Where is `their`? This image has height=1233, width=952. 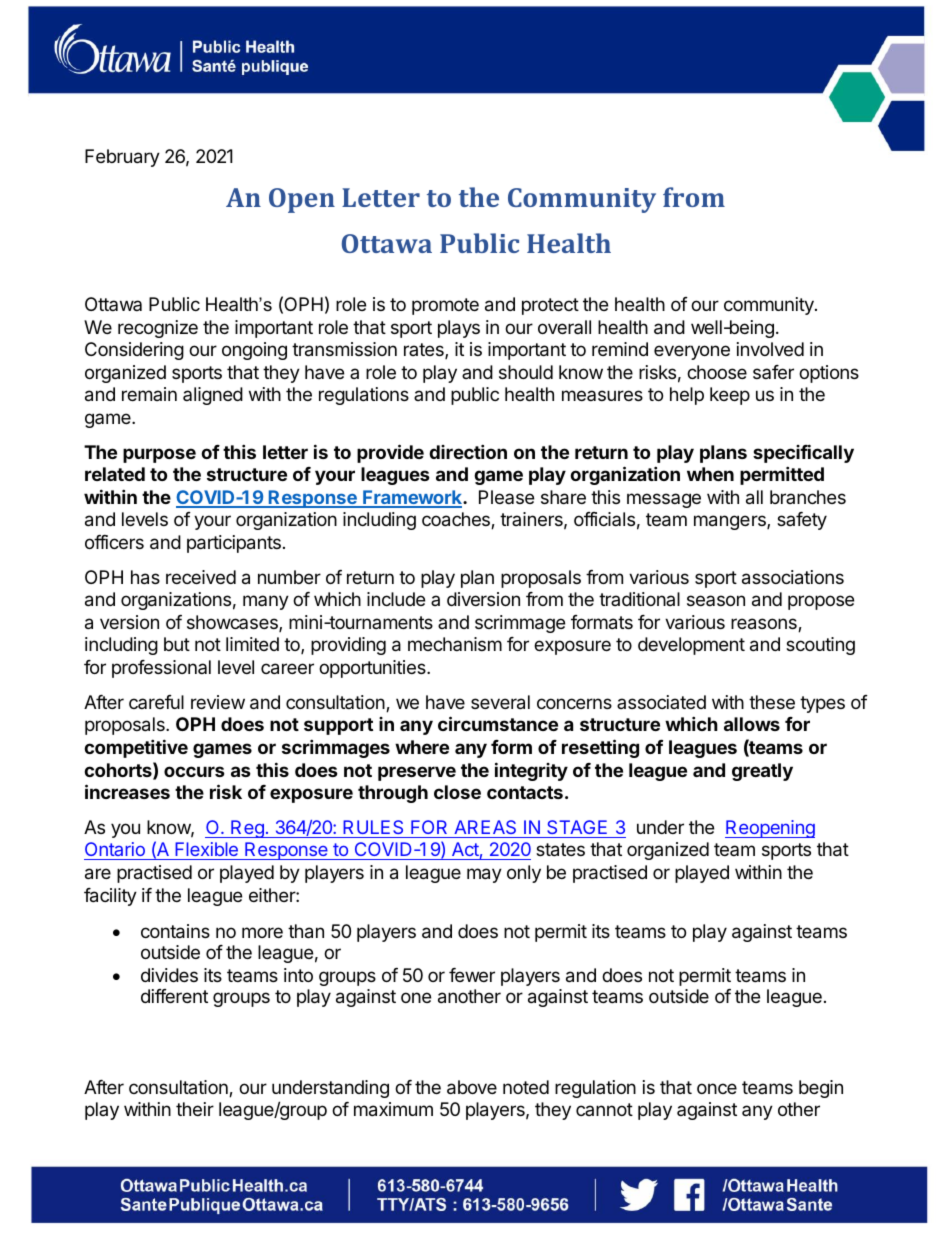 their is located at coordinates (195, 1109).
